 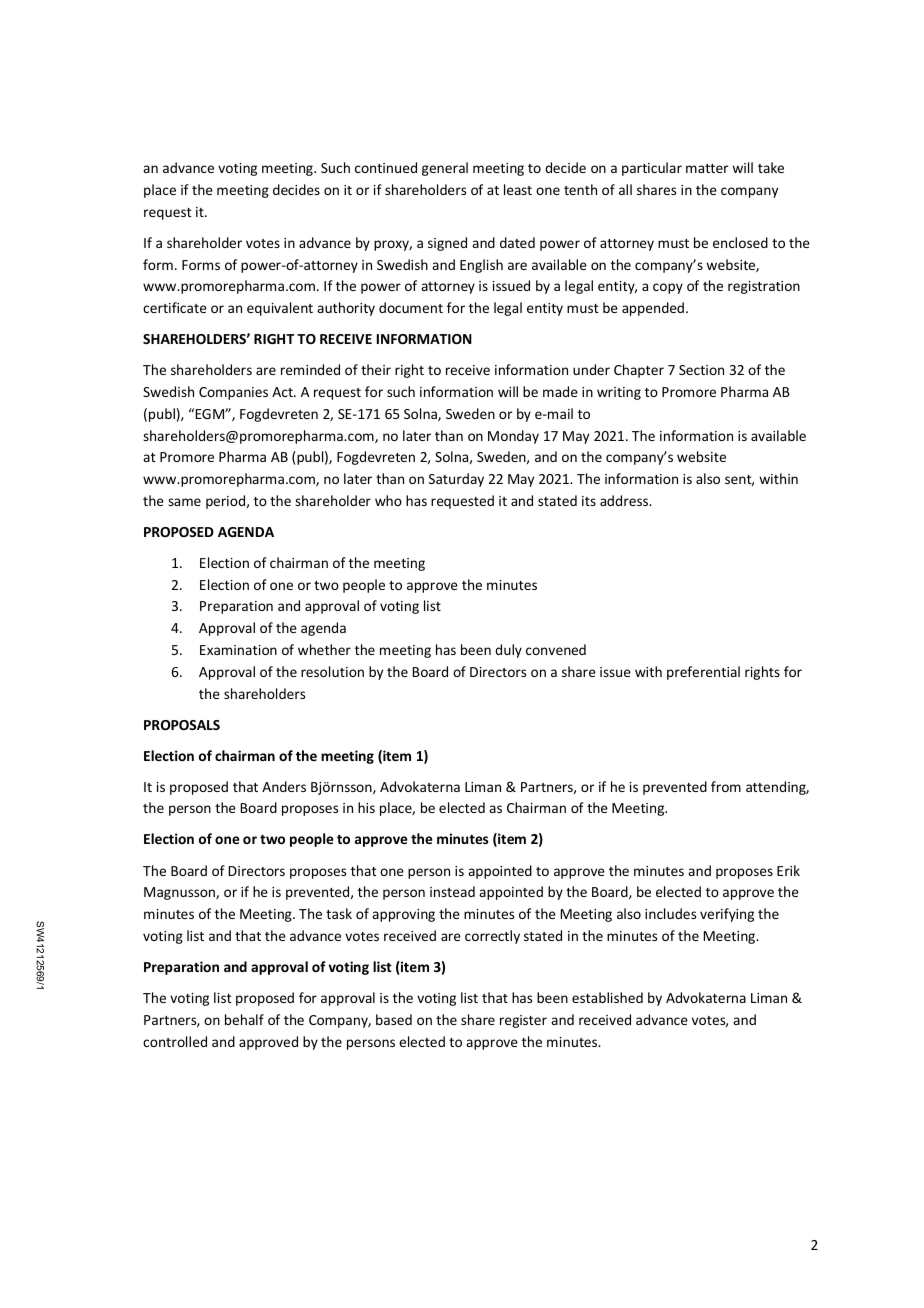 What do you see at coordinates (707, 168) in the screenshot?
I see `matter` at bounding box center [707, 168].
